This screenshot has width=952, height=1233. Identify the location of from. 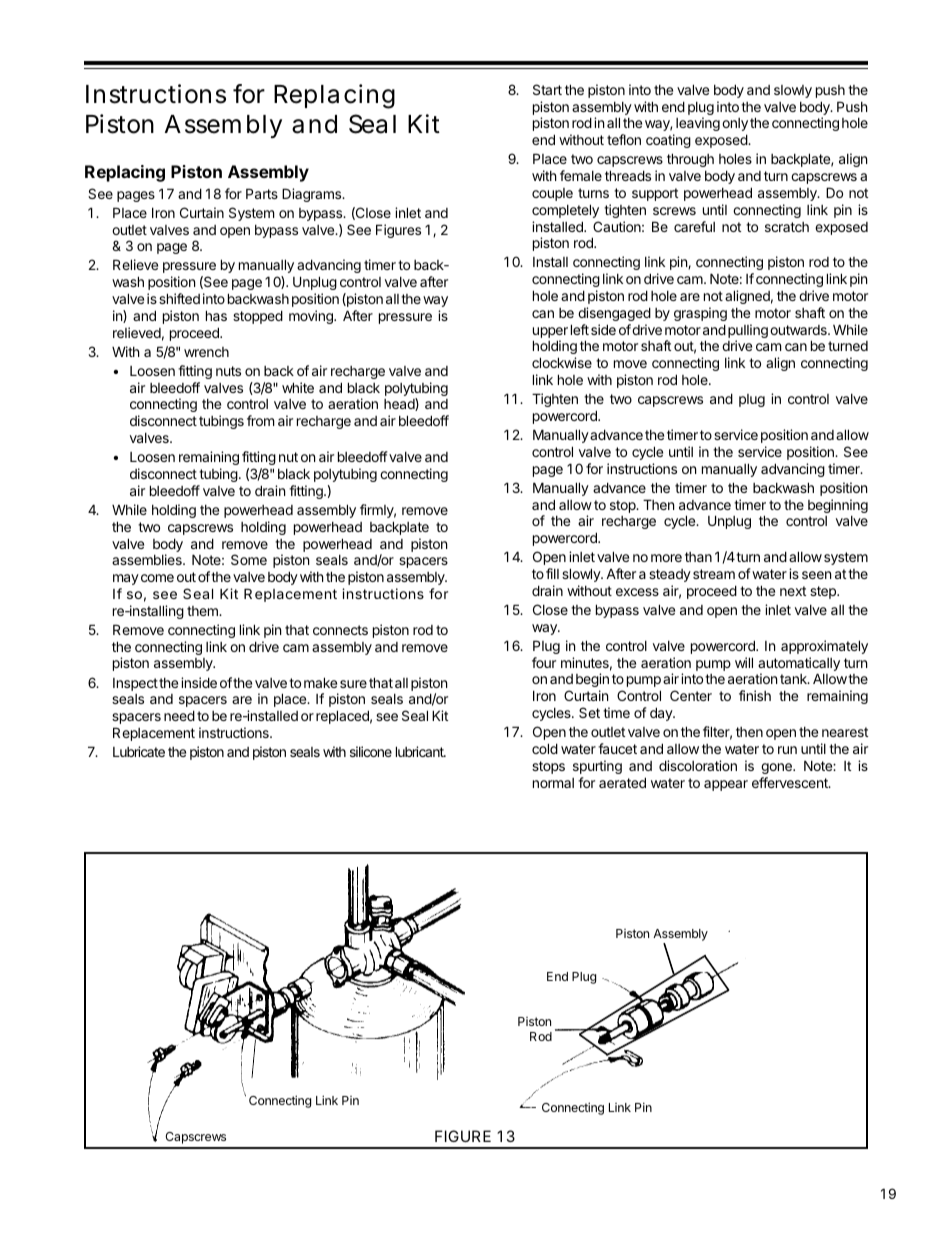
(260, 420).
